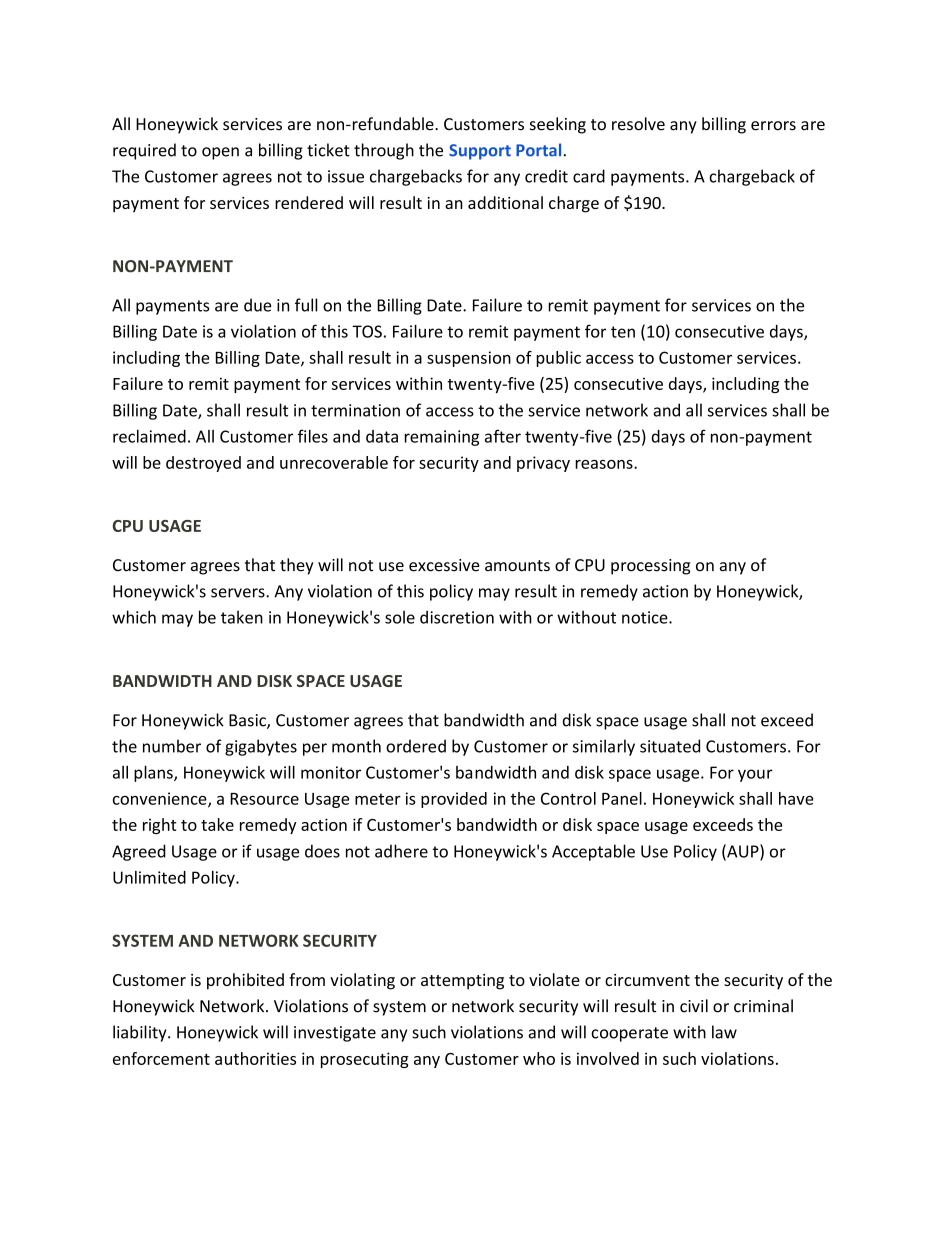 The width and height of the document is (952, 1233). I want to click on remaining, so click(442, 438).
